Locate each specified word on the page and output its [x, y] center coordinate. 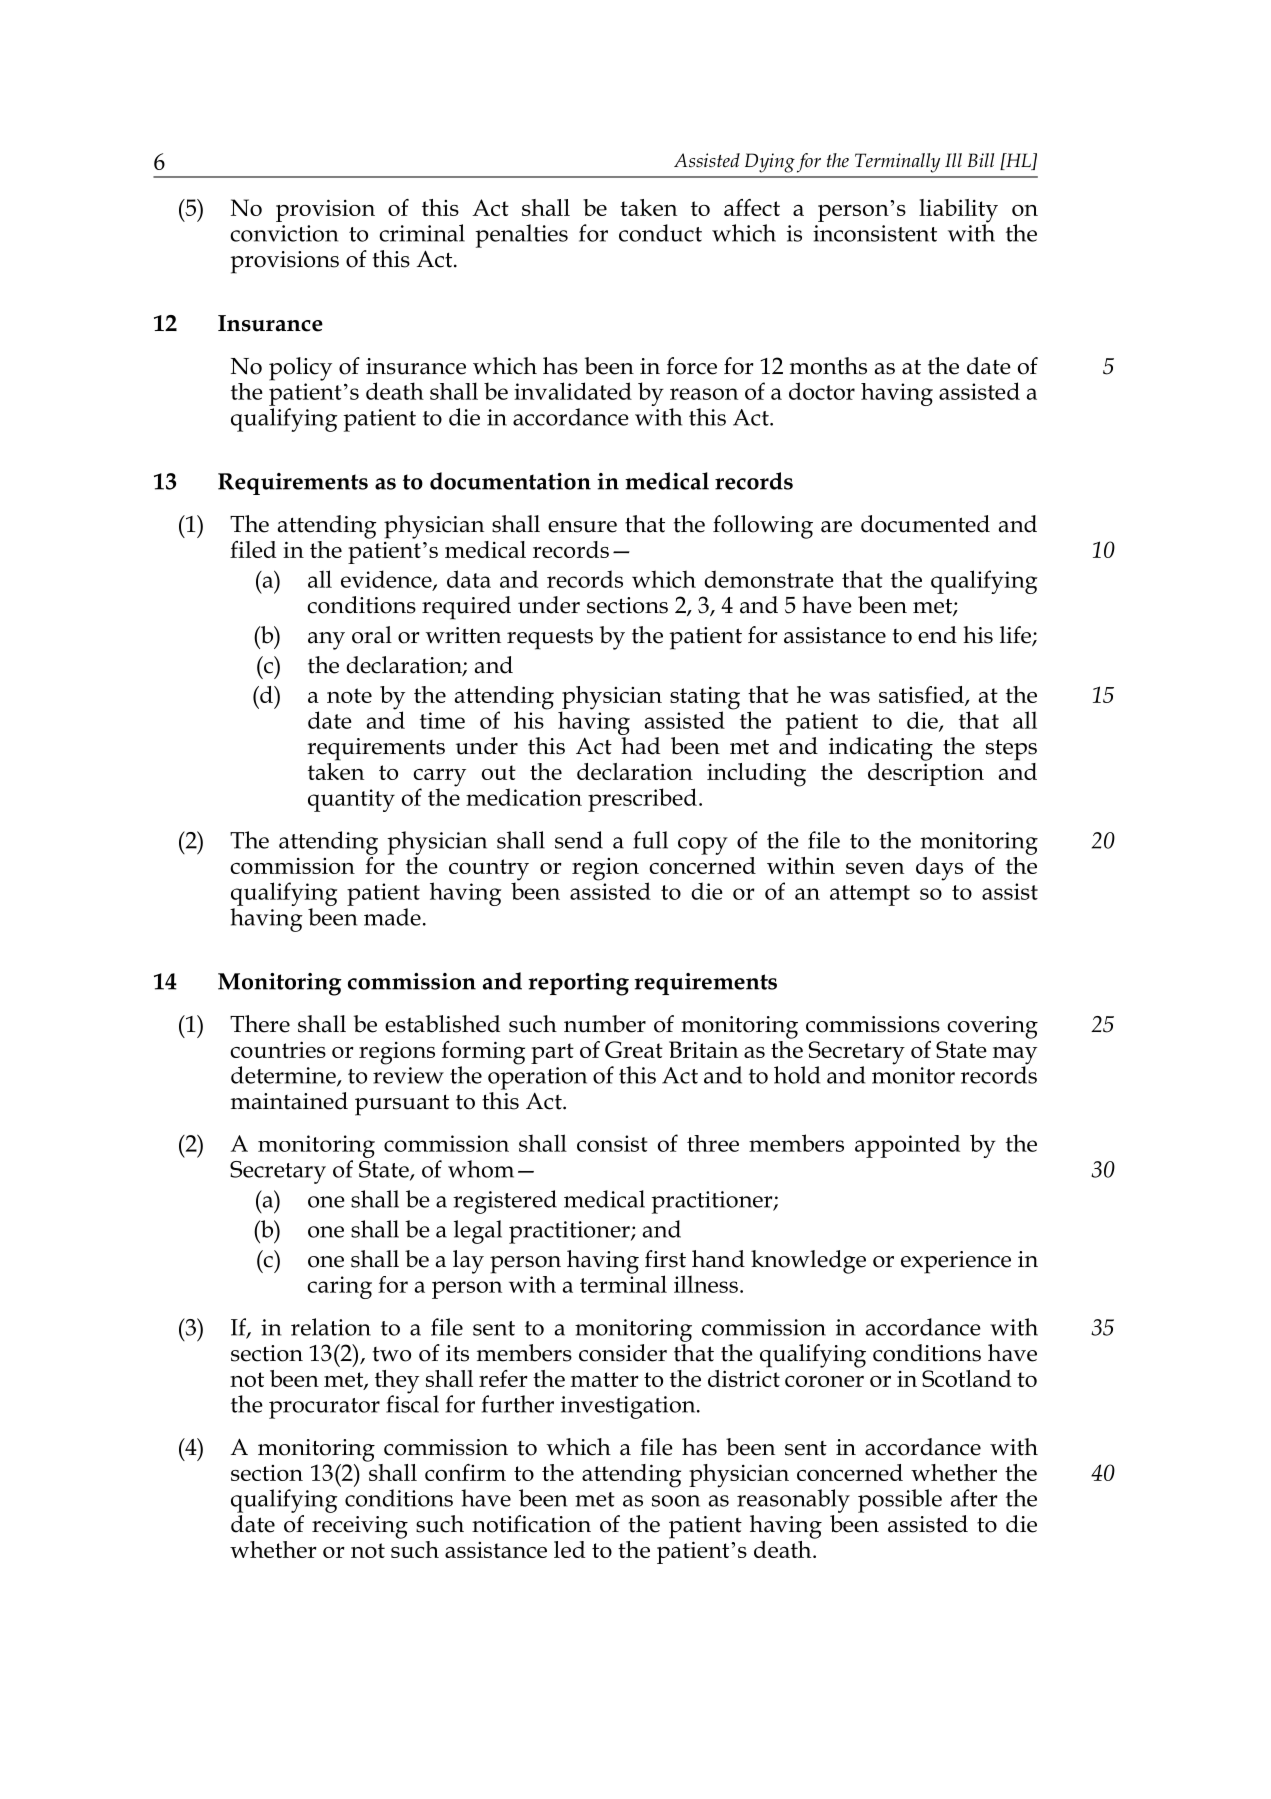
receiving [360, 1527]
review [408, 1075]
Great [634, 1049]
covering [992, 1027]
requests [550, 639]
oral [372, 635]
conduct [660, 233]
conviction [284, 233]
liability [958, 212]
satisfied [922, 696]
